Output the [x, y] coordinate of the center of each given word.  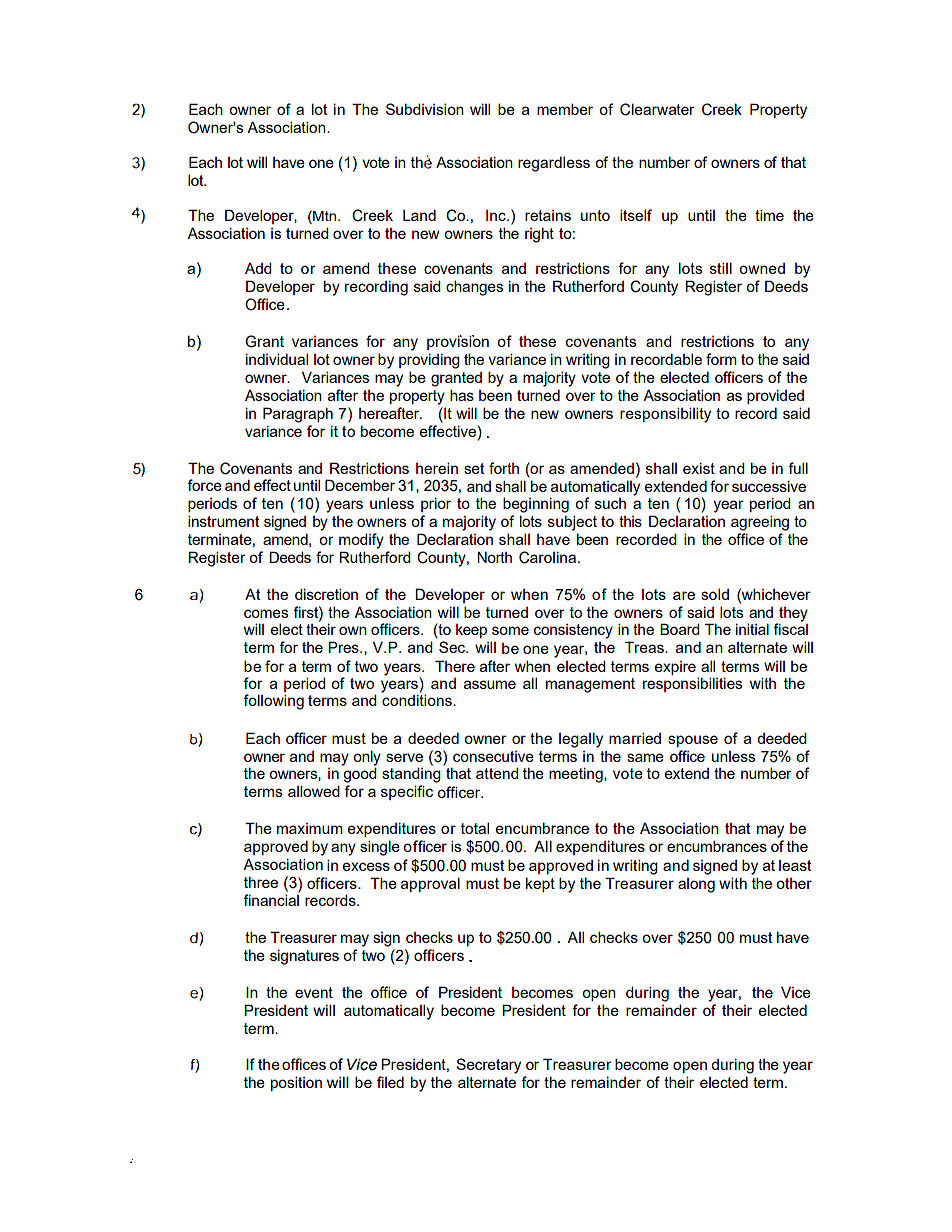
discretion [326, 594]
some [510, 630]
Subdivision [425, 109]
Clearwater [657, 109]
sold [715, 594]
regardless [554, 164]
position [296, 1083]
